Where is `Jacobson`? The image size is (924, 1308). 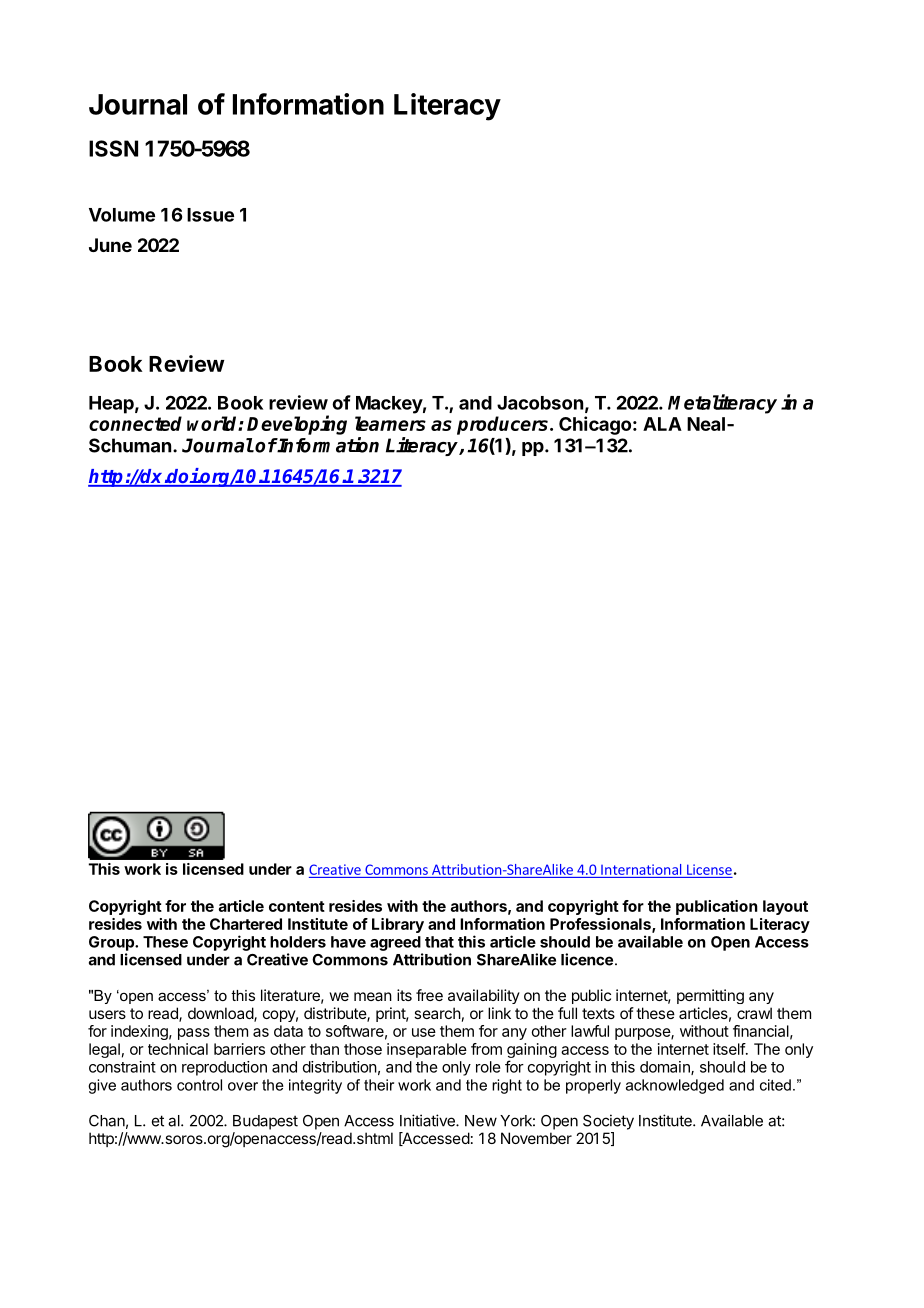
Jacobson is located at coordinates (540, 403).
